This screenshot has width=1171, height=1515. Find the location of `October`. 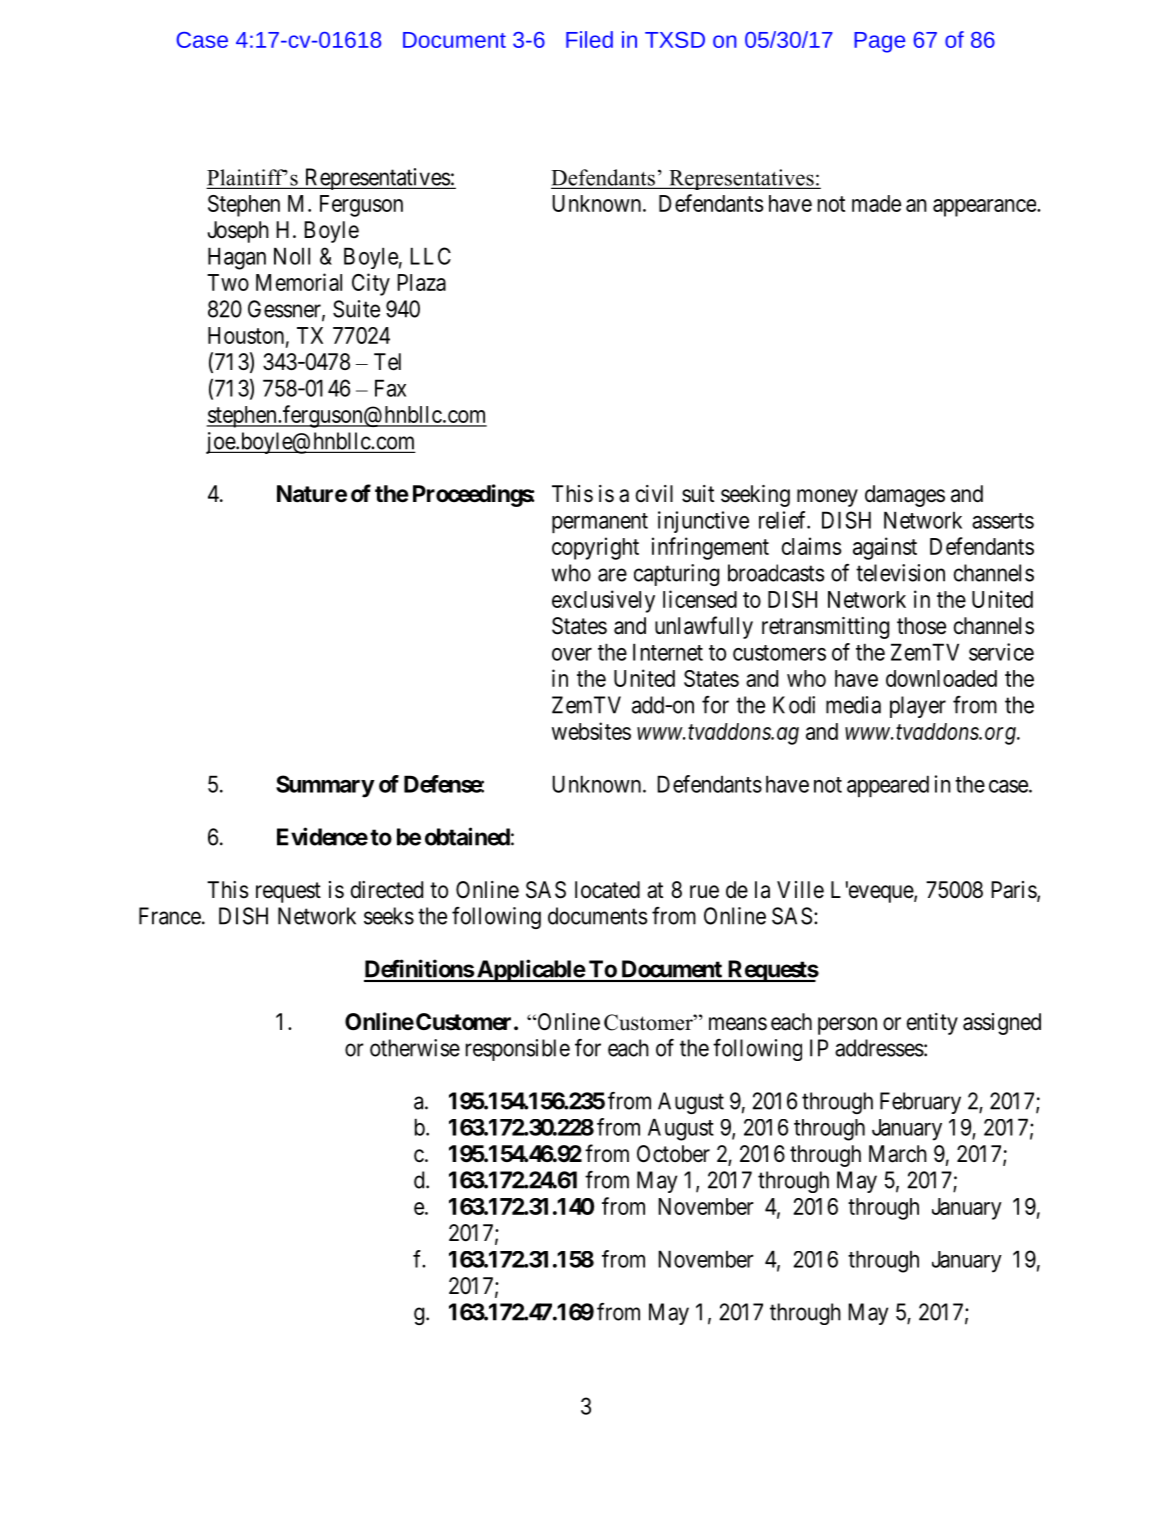

October is located at coordinates (673, 1154).
